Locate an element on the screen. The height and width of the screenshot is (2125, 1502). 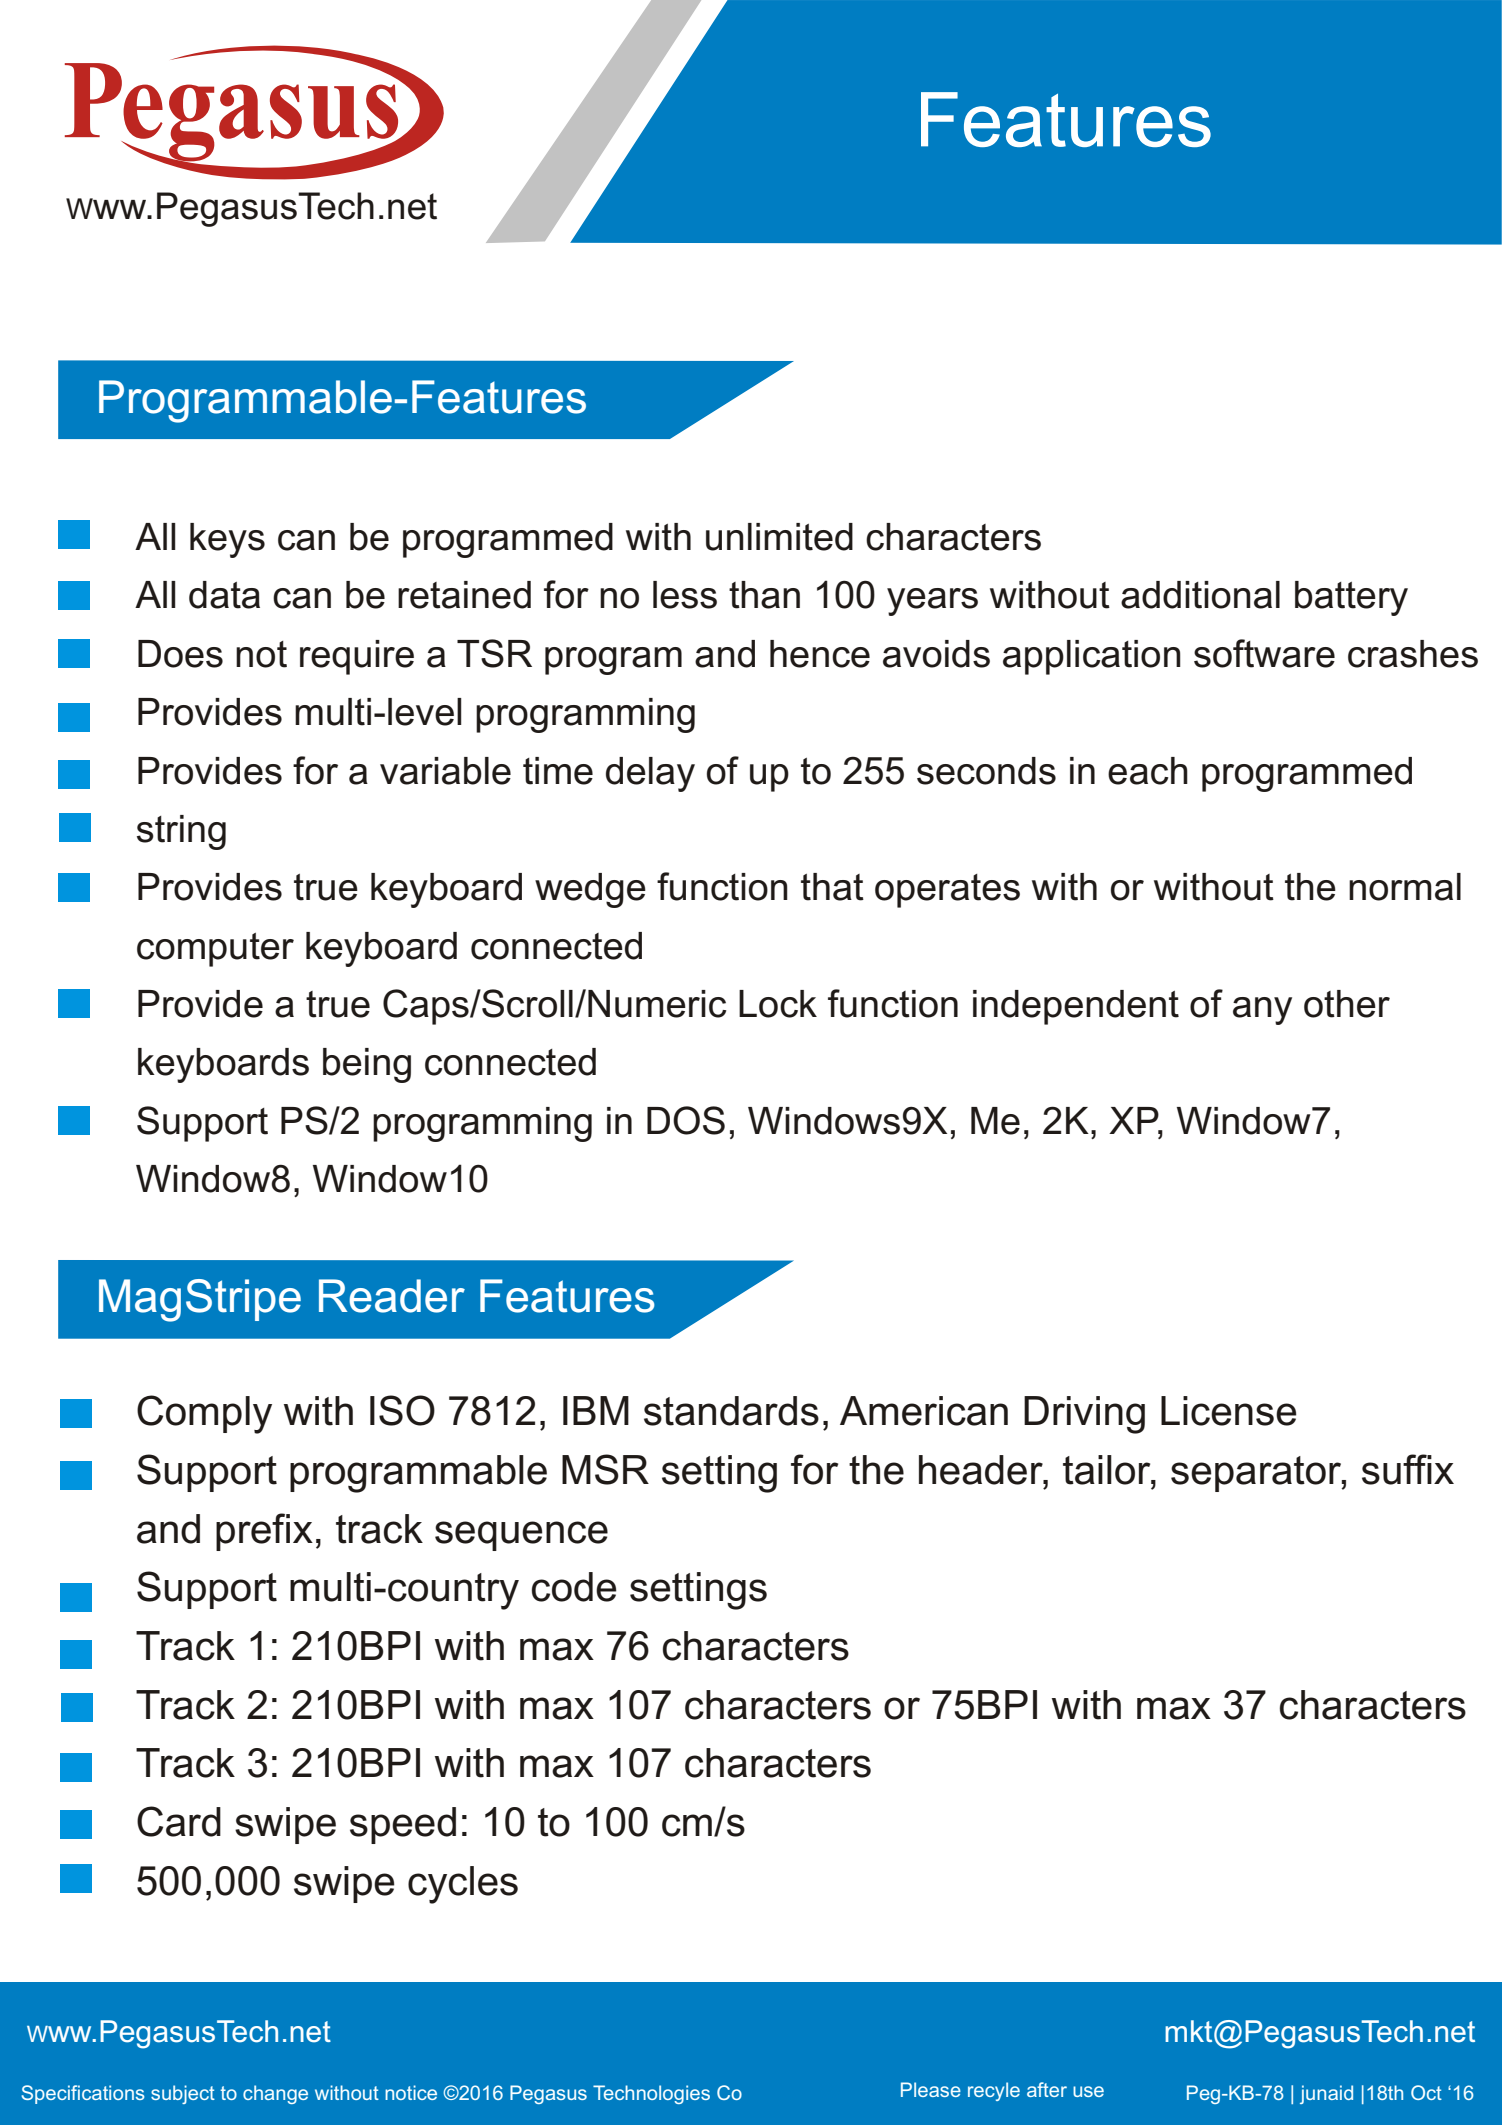
Reader is located at coordinates (392, 1296).
